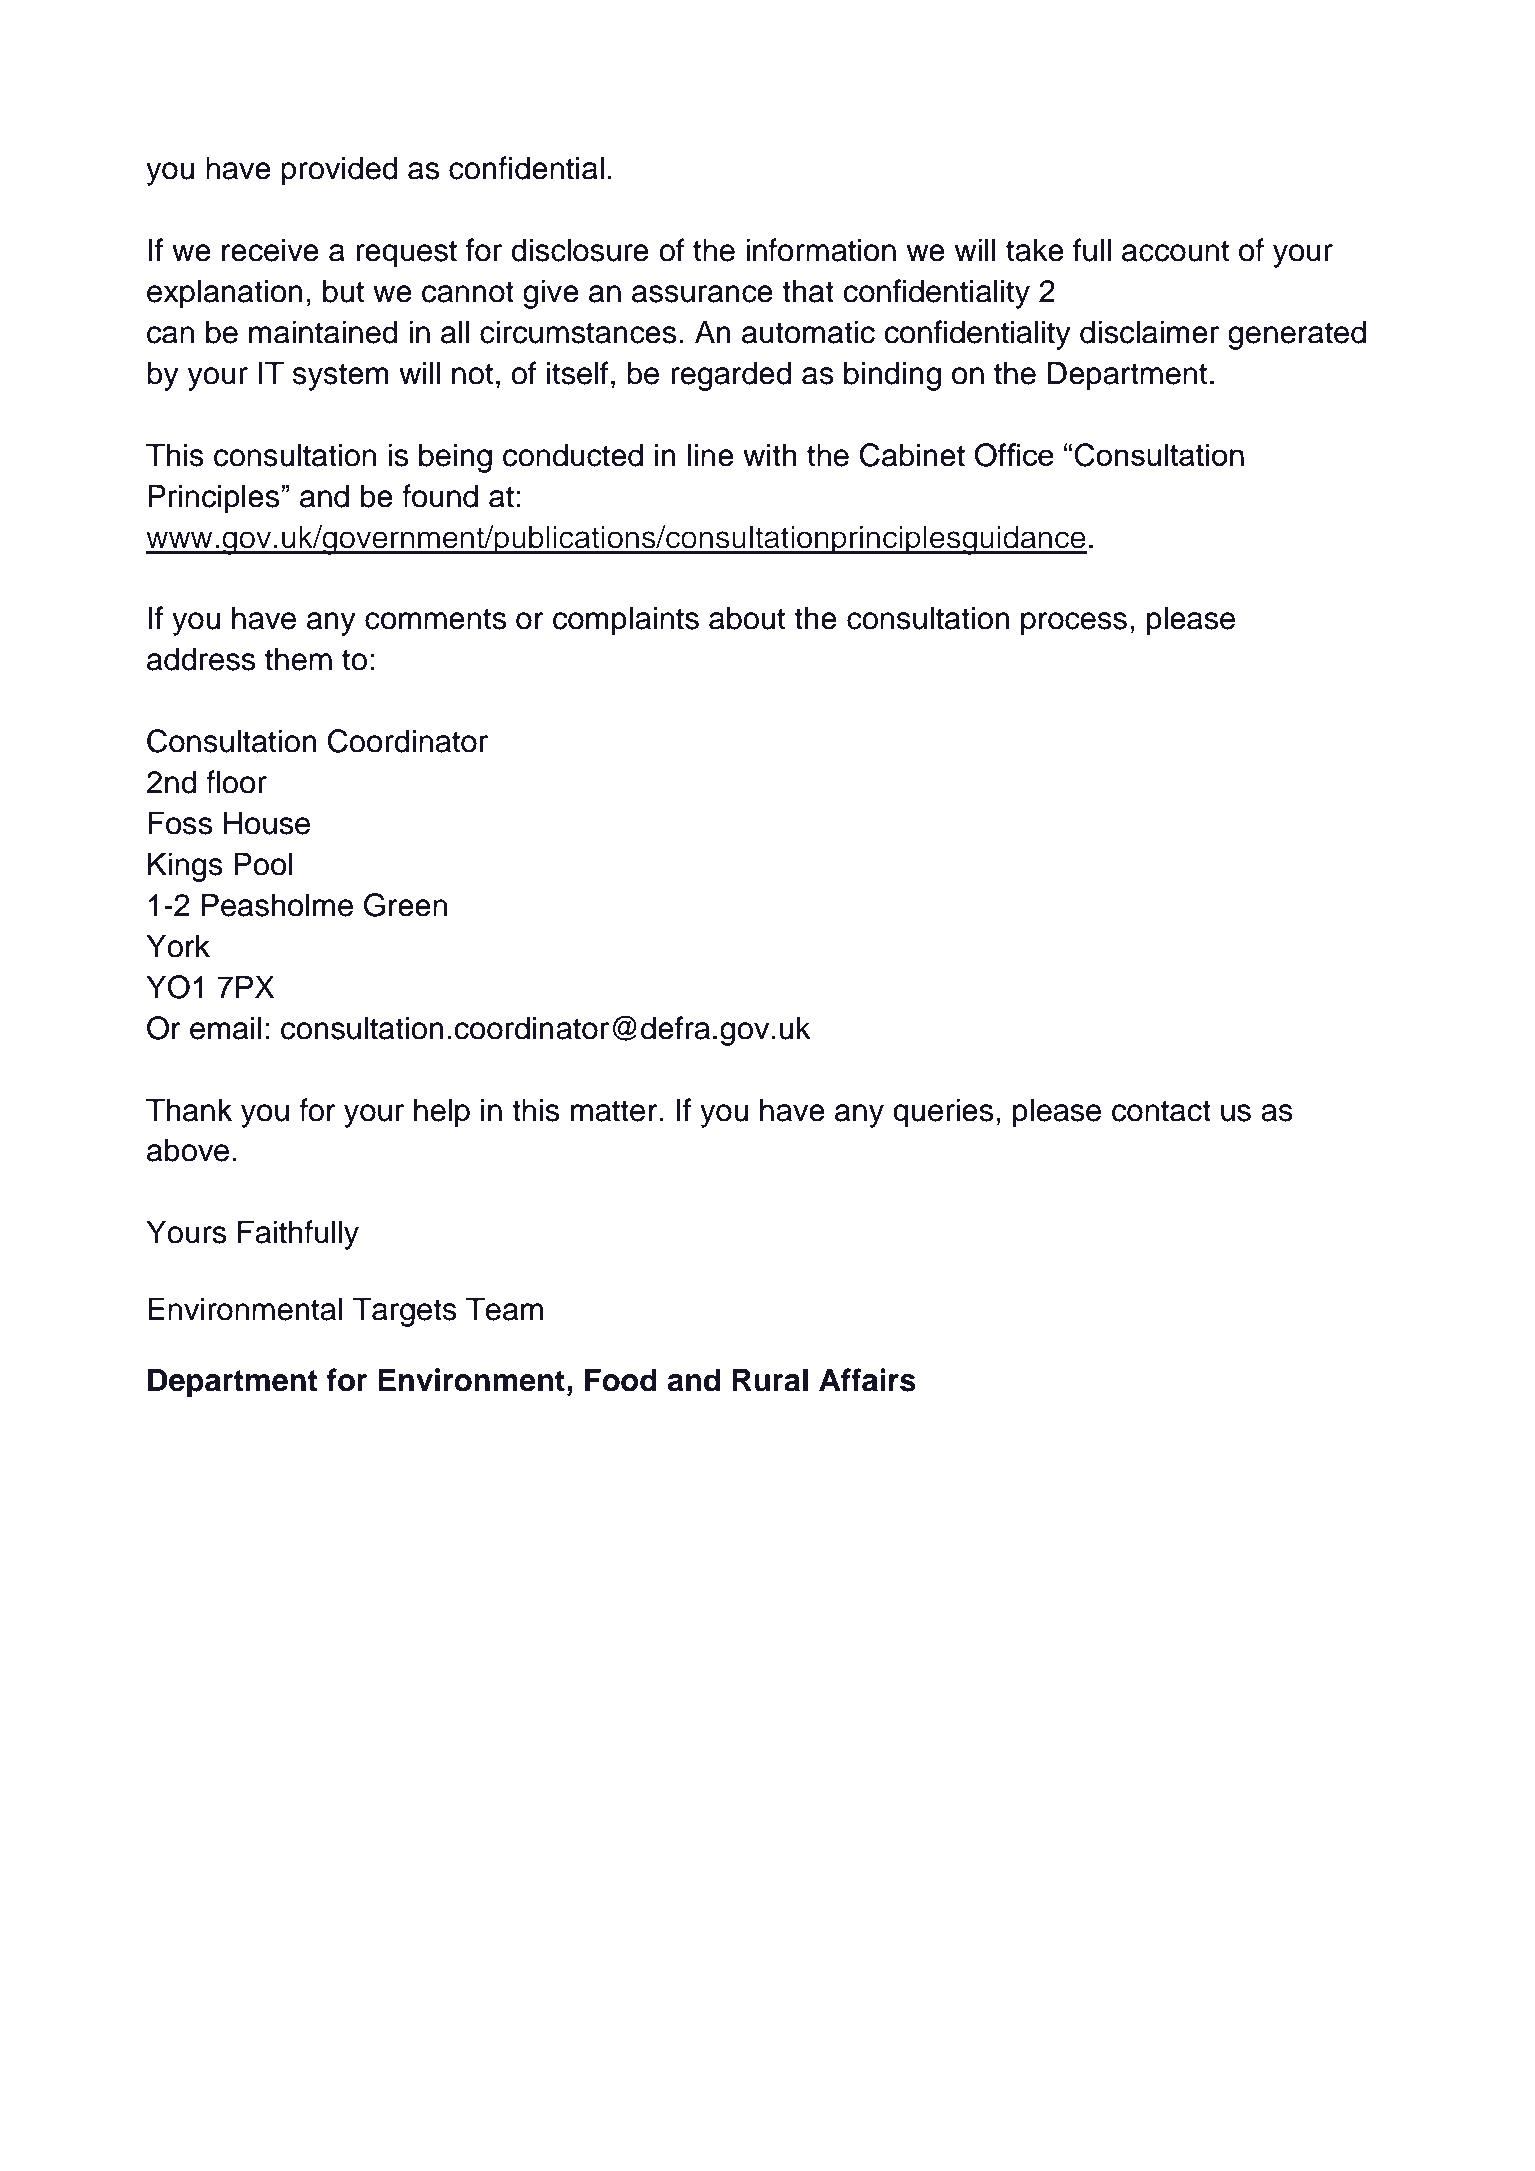 This screenshot has width=1535, height=2171. I want to click on them, so click(298, 659).
